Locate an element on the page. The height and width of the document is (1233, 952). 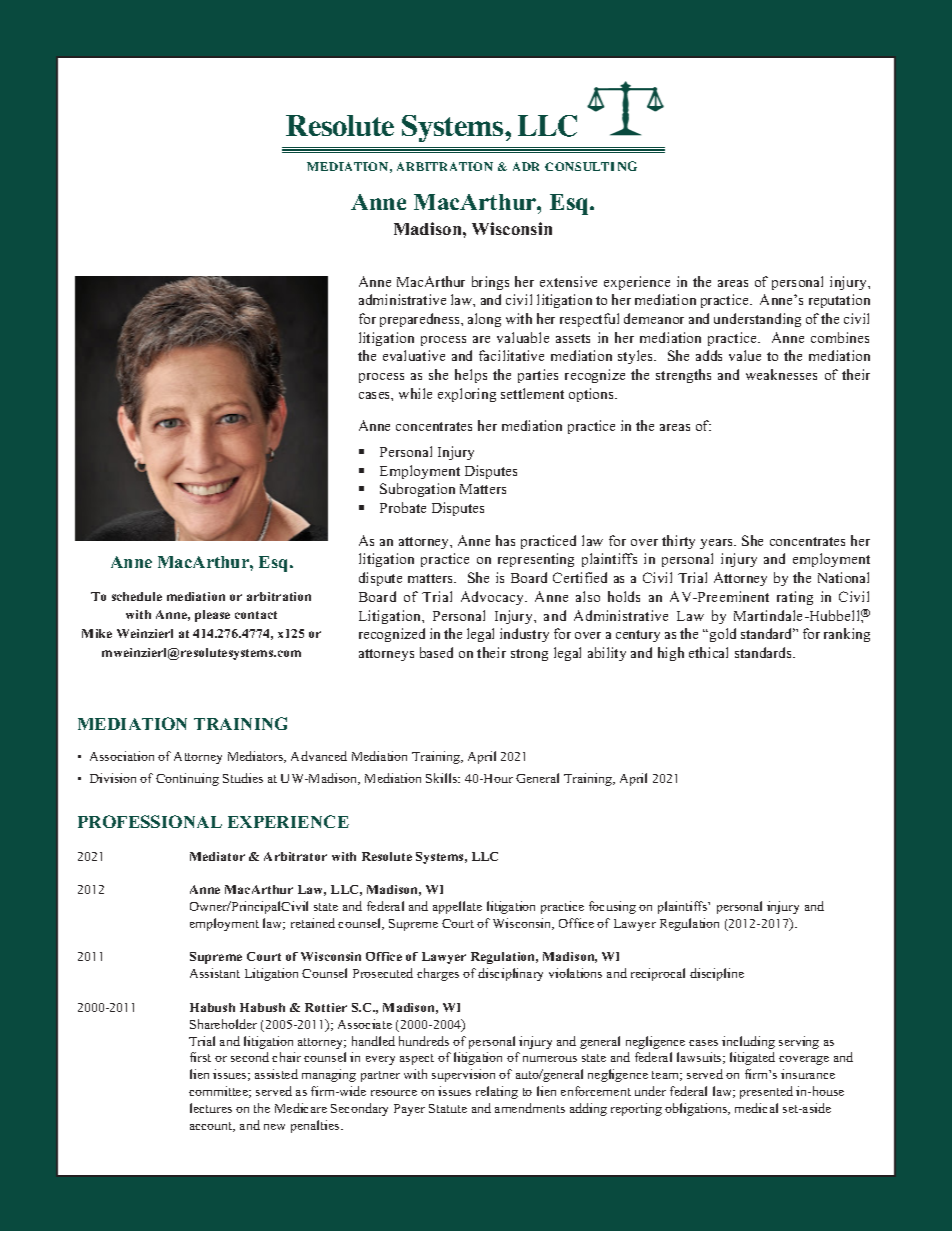
preparedness is located at coordinates (421, 320).
